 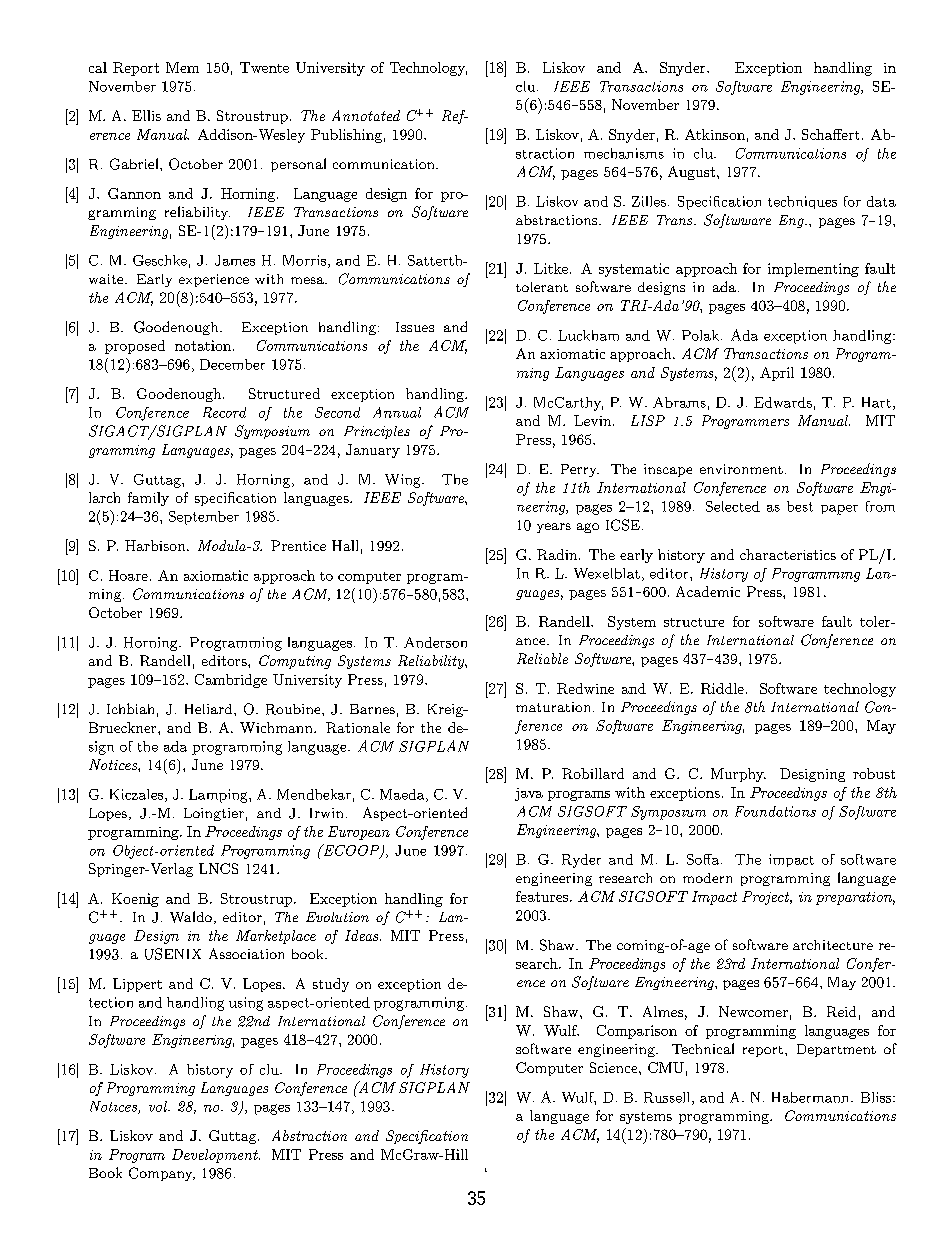 What do you see at coordinates (708, 591) in the document?
I see `Academic` at bounding box center [708, 591].
